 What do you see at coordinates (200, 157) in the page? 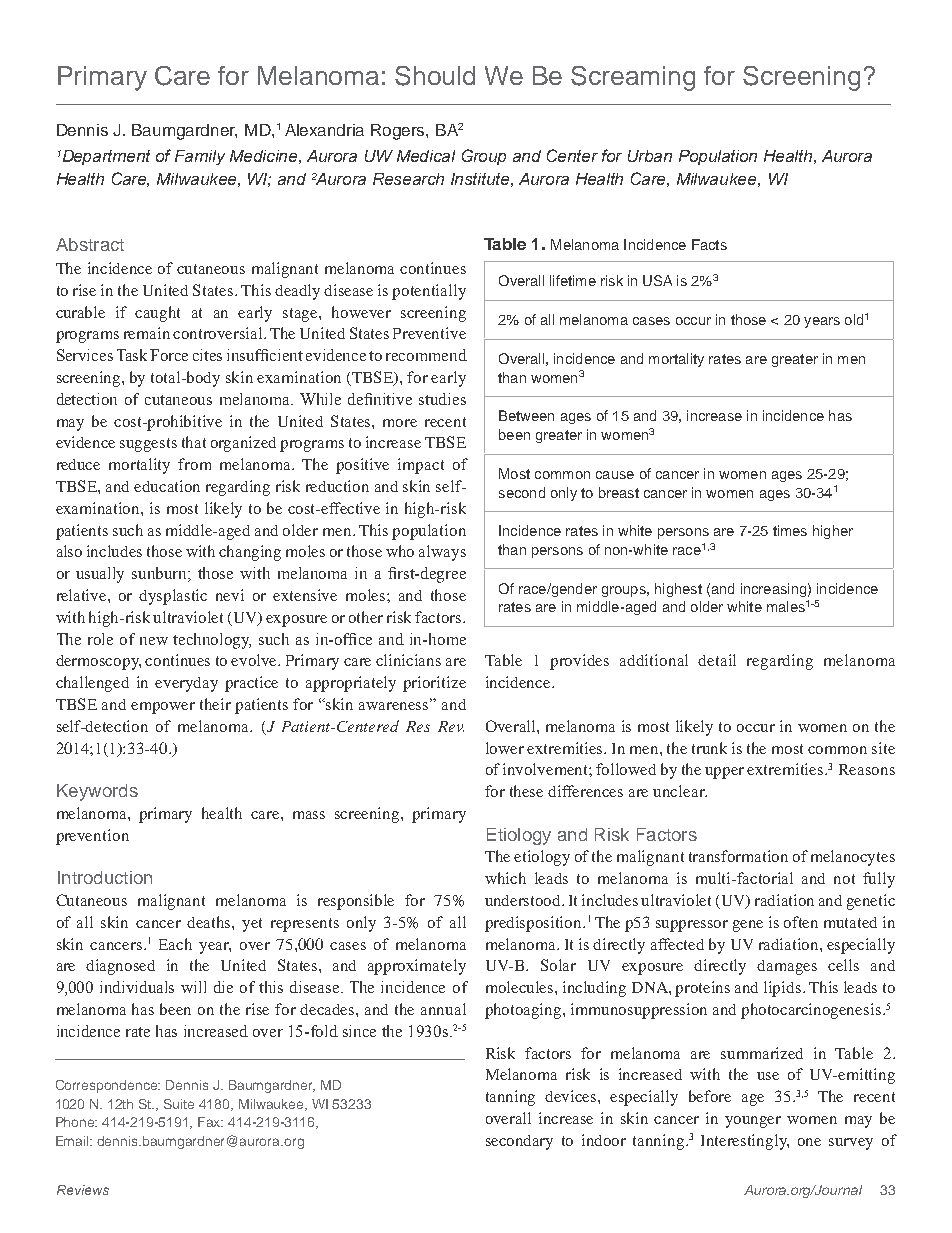
I see `Family` at bounding box center [200, 157].
